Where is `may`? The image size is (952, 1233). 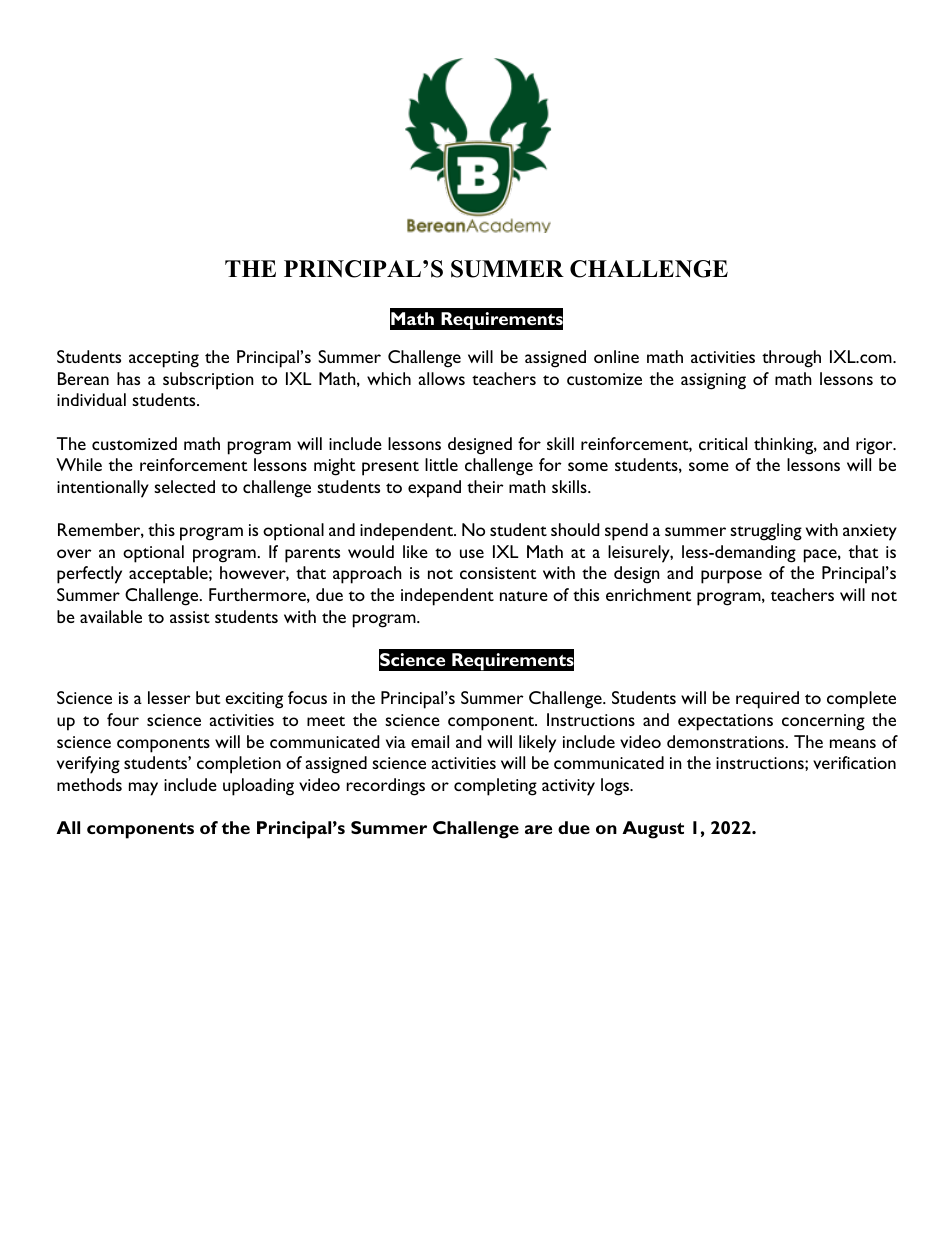
may is located at coordinates (143, 789).
